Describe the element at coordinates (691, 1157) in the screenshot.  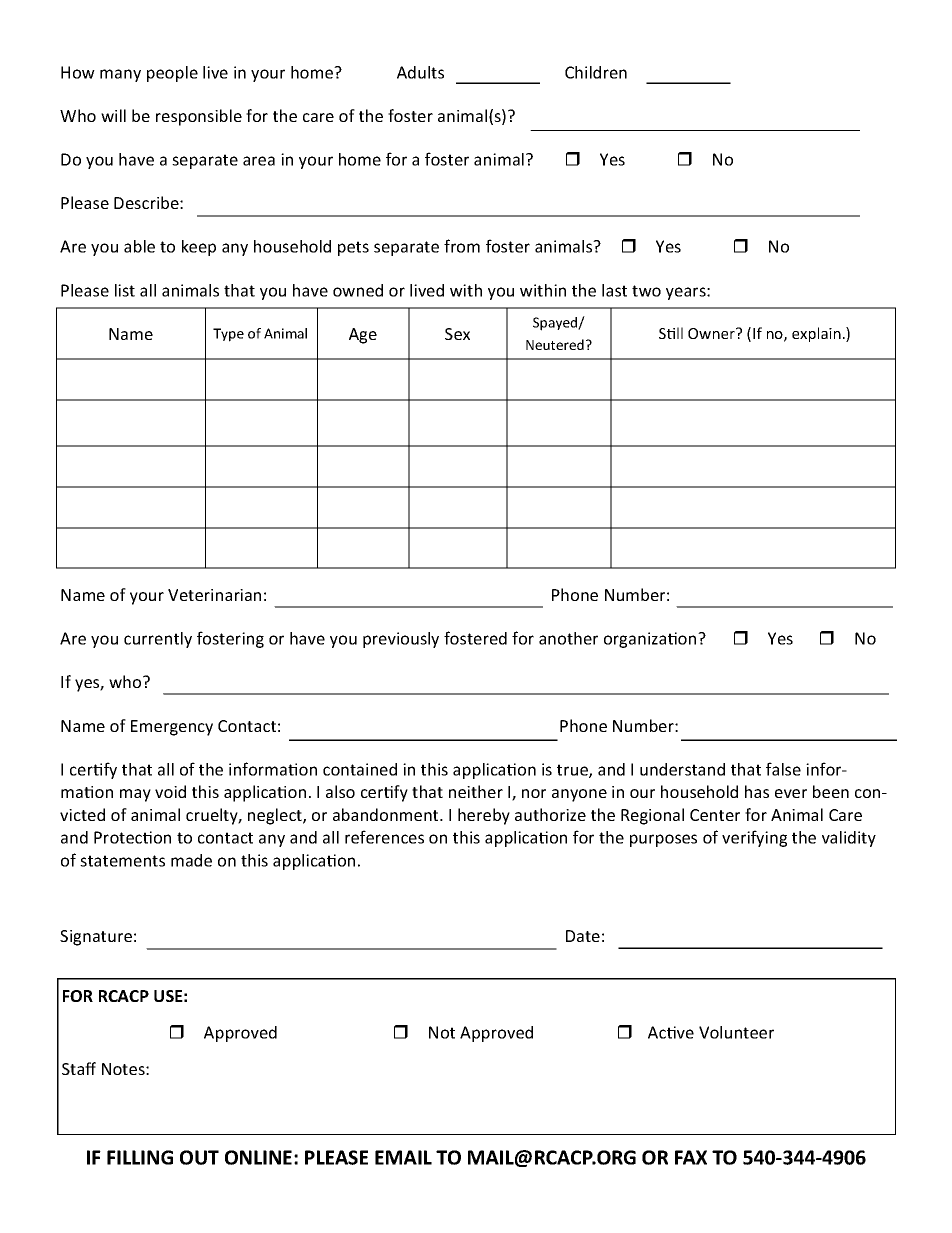
I see `FAX` at that location.
